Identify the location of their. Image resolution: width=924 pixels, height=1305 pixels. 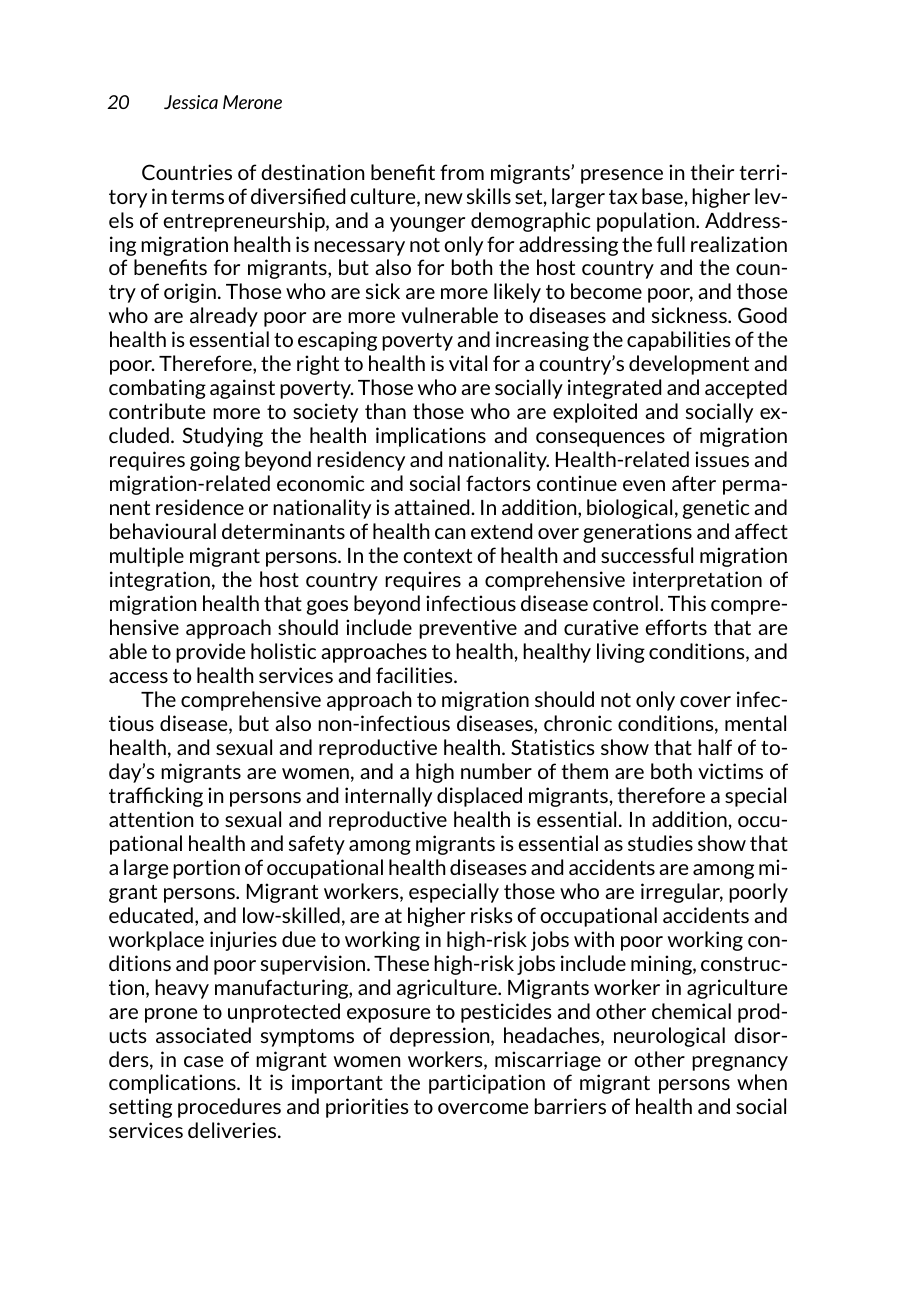
(712, 172).
